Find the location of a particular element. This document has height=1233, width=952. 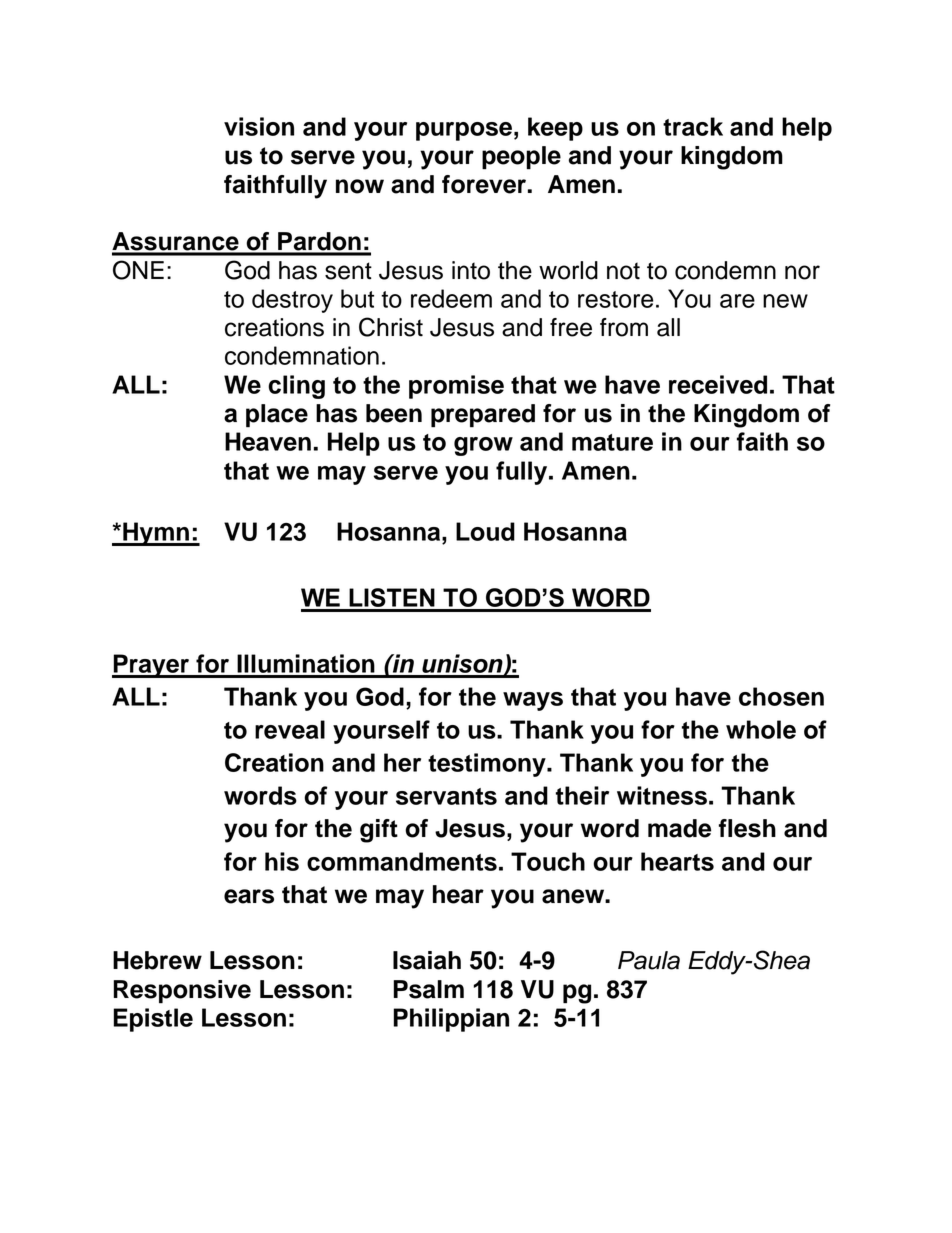

Responsive is located at coordinates (182, 992).
